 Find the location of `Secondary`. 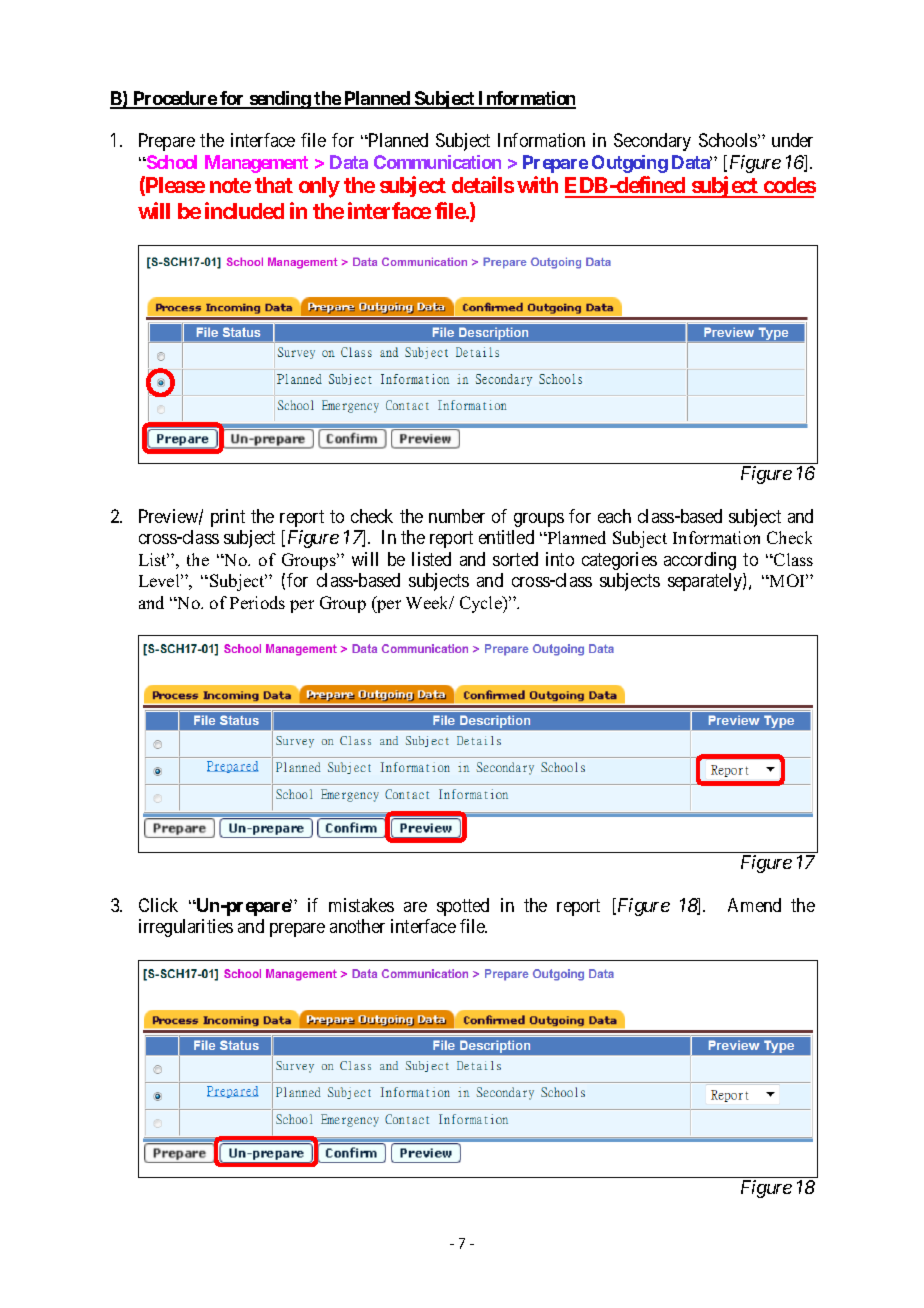

Secondary is located at coordinates (652, 142).
